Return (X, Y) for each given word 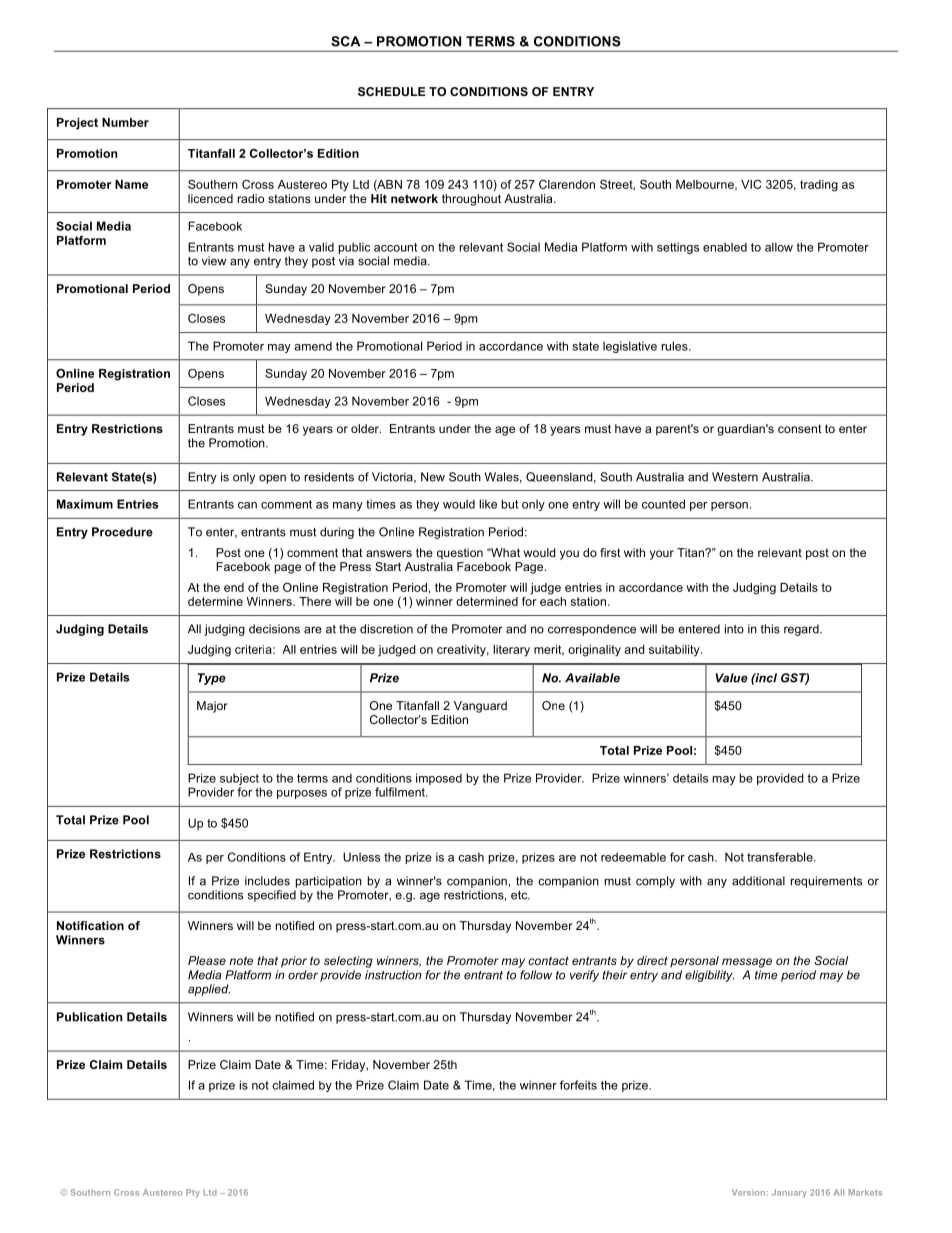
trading (819, 186)
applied (209, 990)
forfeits (578, 1085)
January (789, 1193)
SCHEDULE (391, 91)
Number (125, 122)
